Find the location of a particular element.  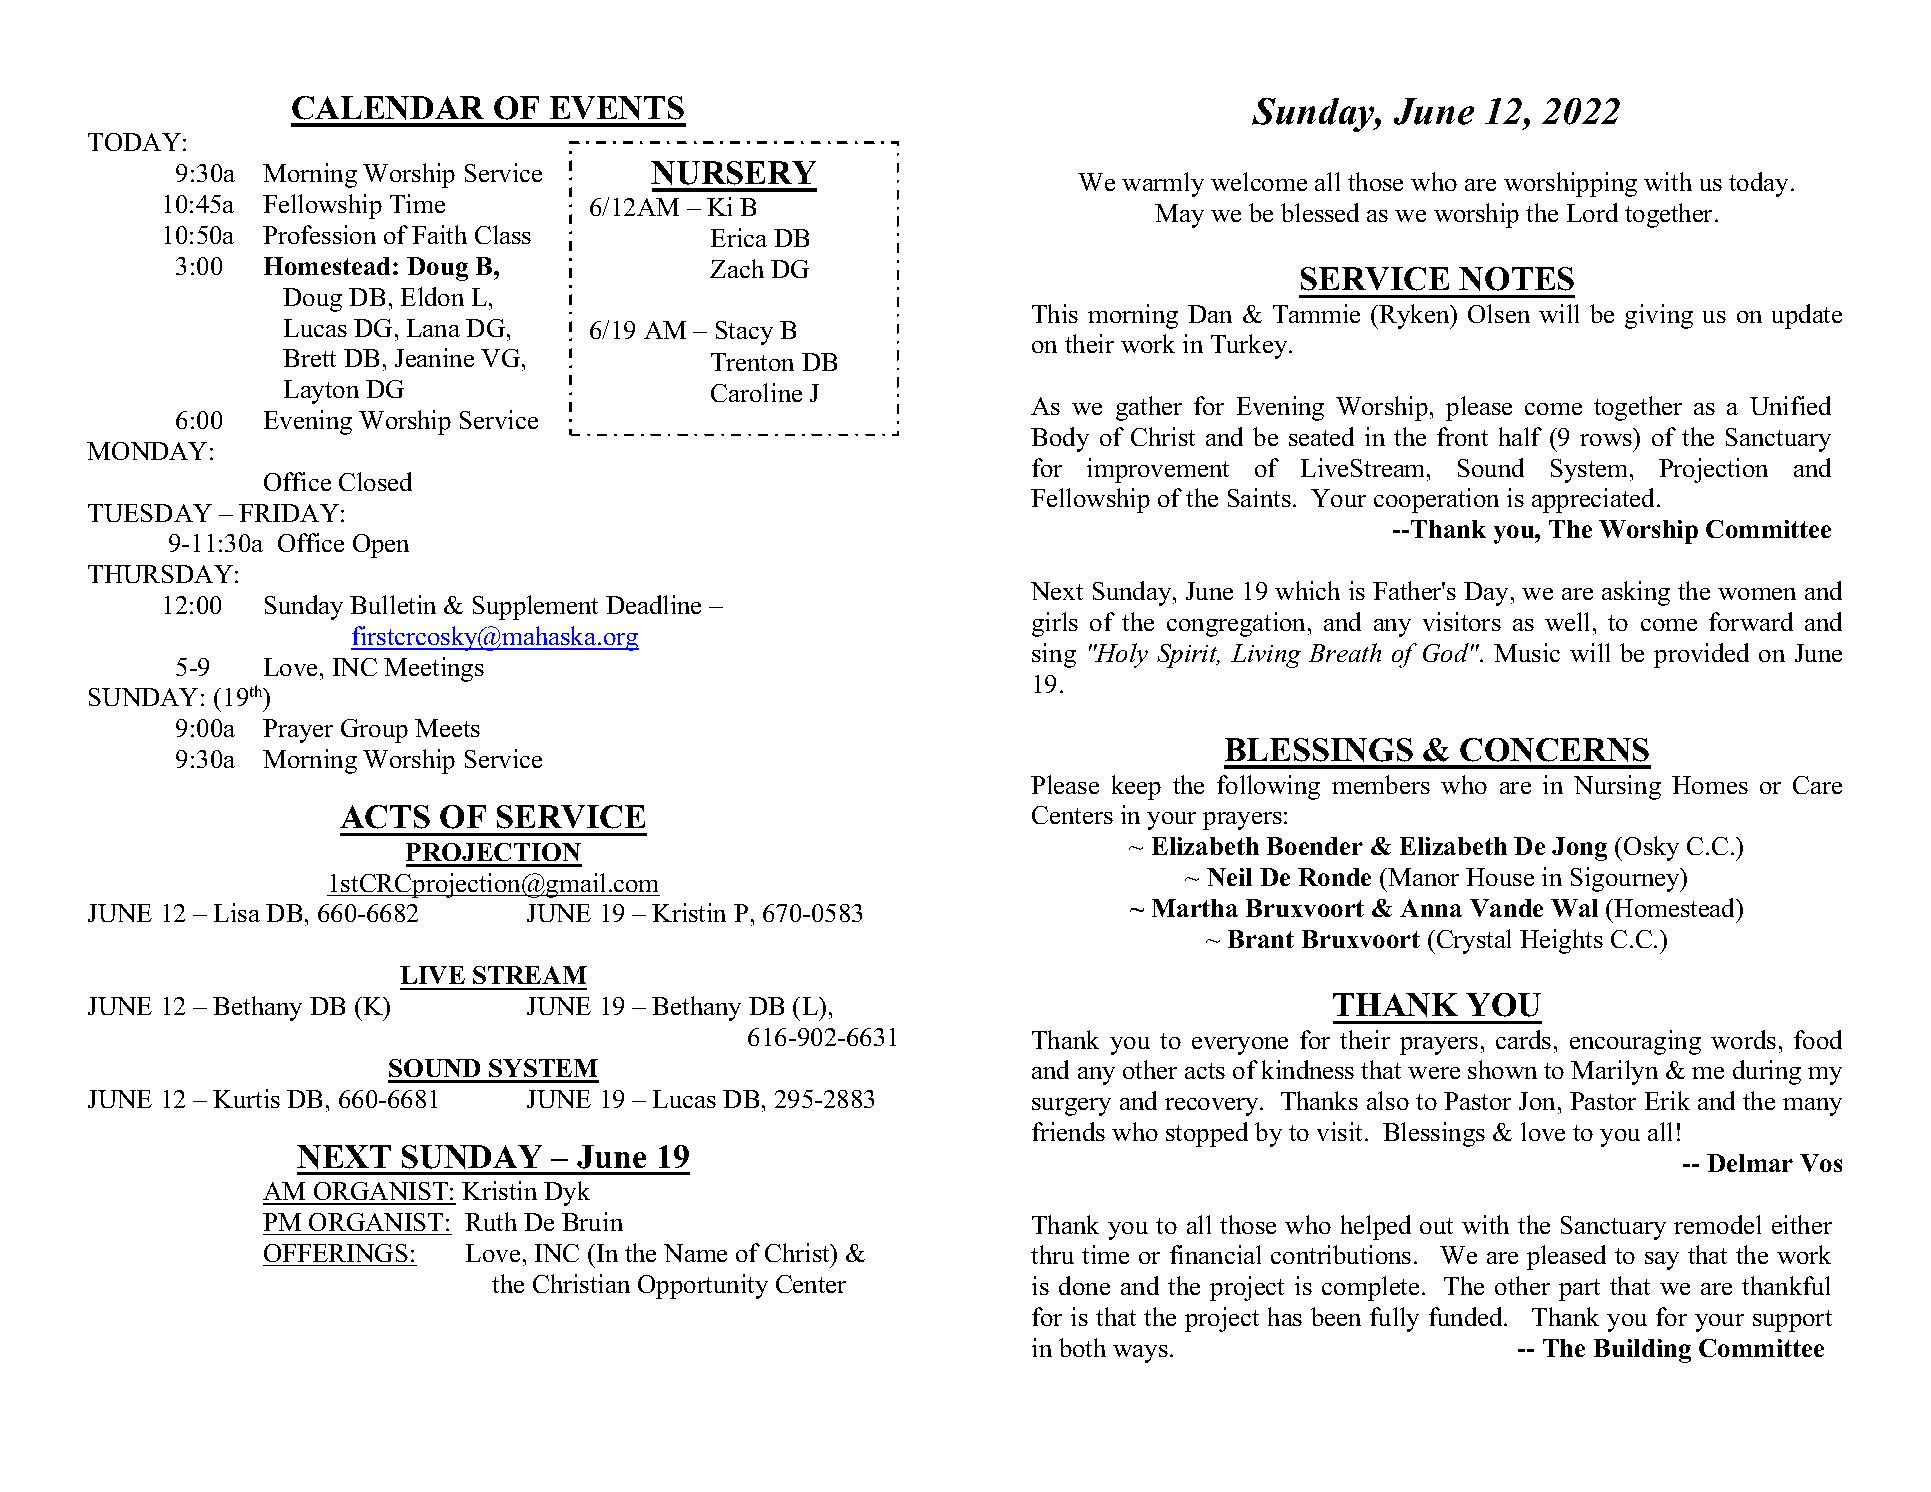

Lord is located at coordinates (1592, 212).
